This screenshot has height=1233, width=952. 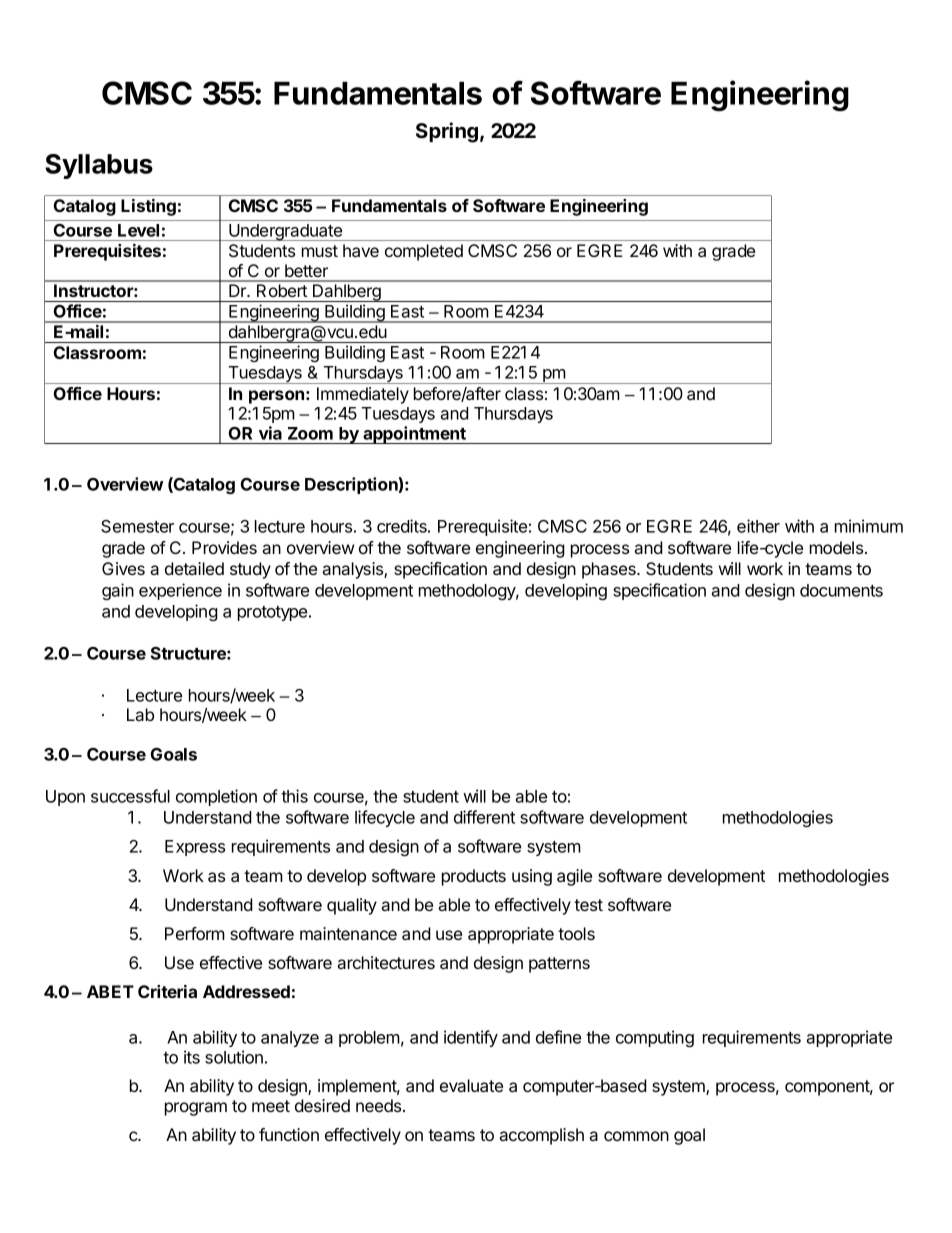 I want to click on Listing, so click(x=148, y=207).
